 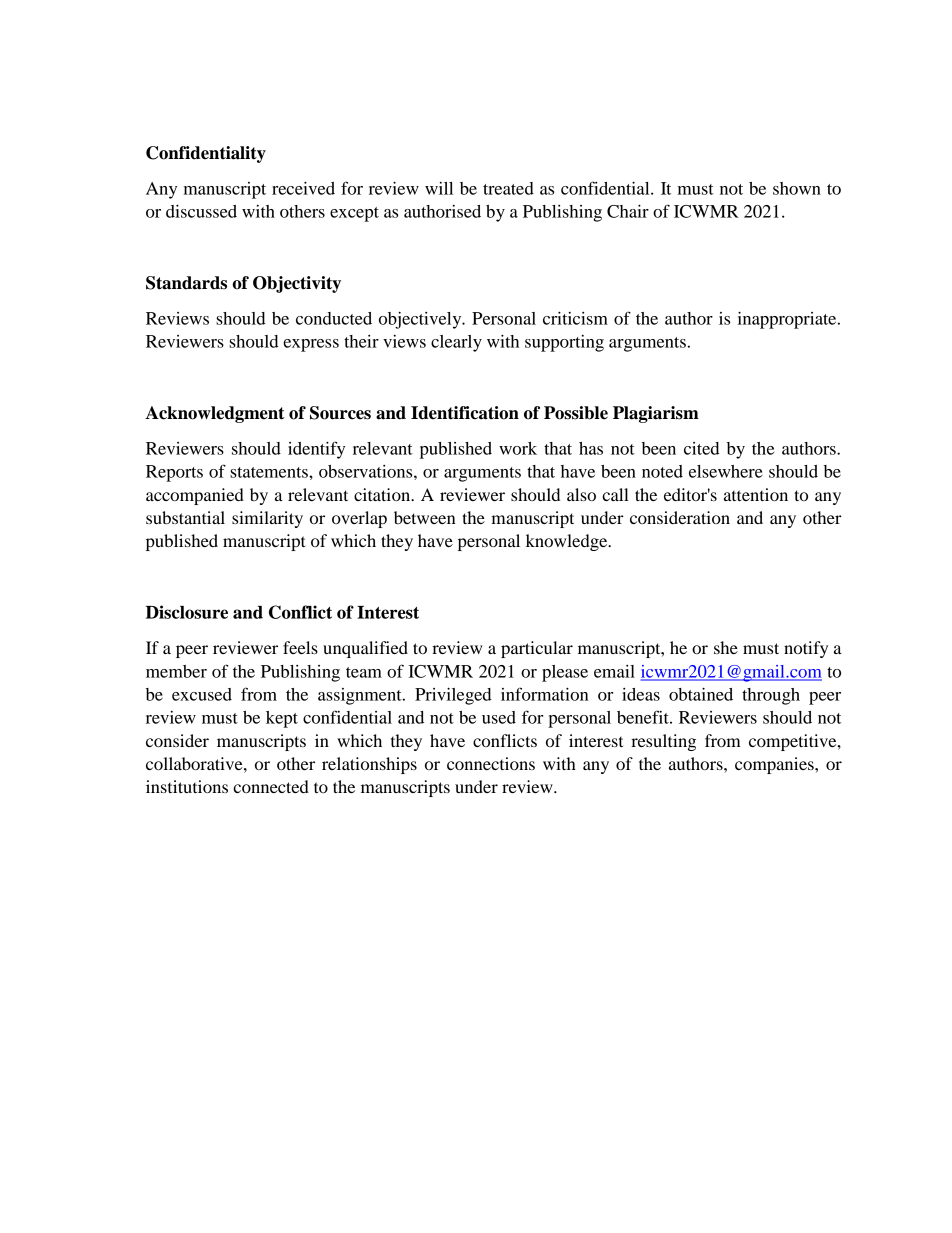 What do you see at coordinates (797, 188) in the page?
I see `shown` at bounding box center [797, 188].
